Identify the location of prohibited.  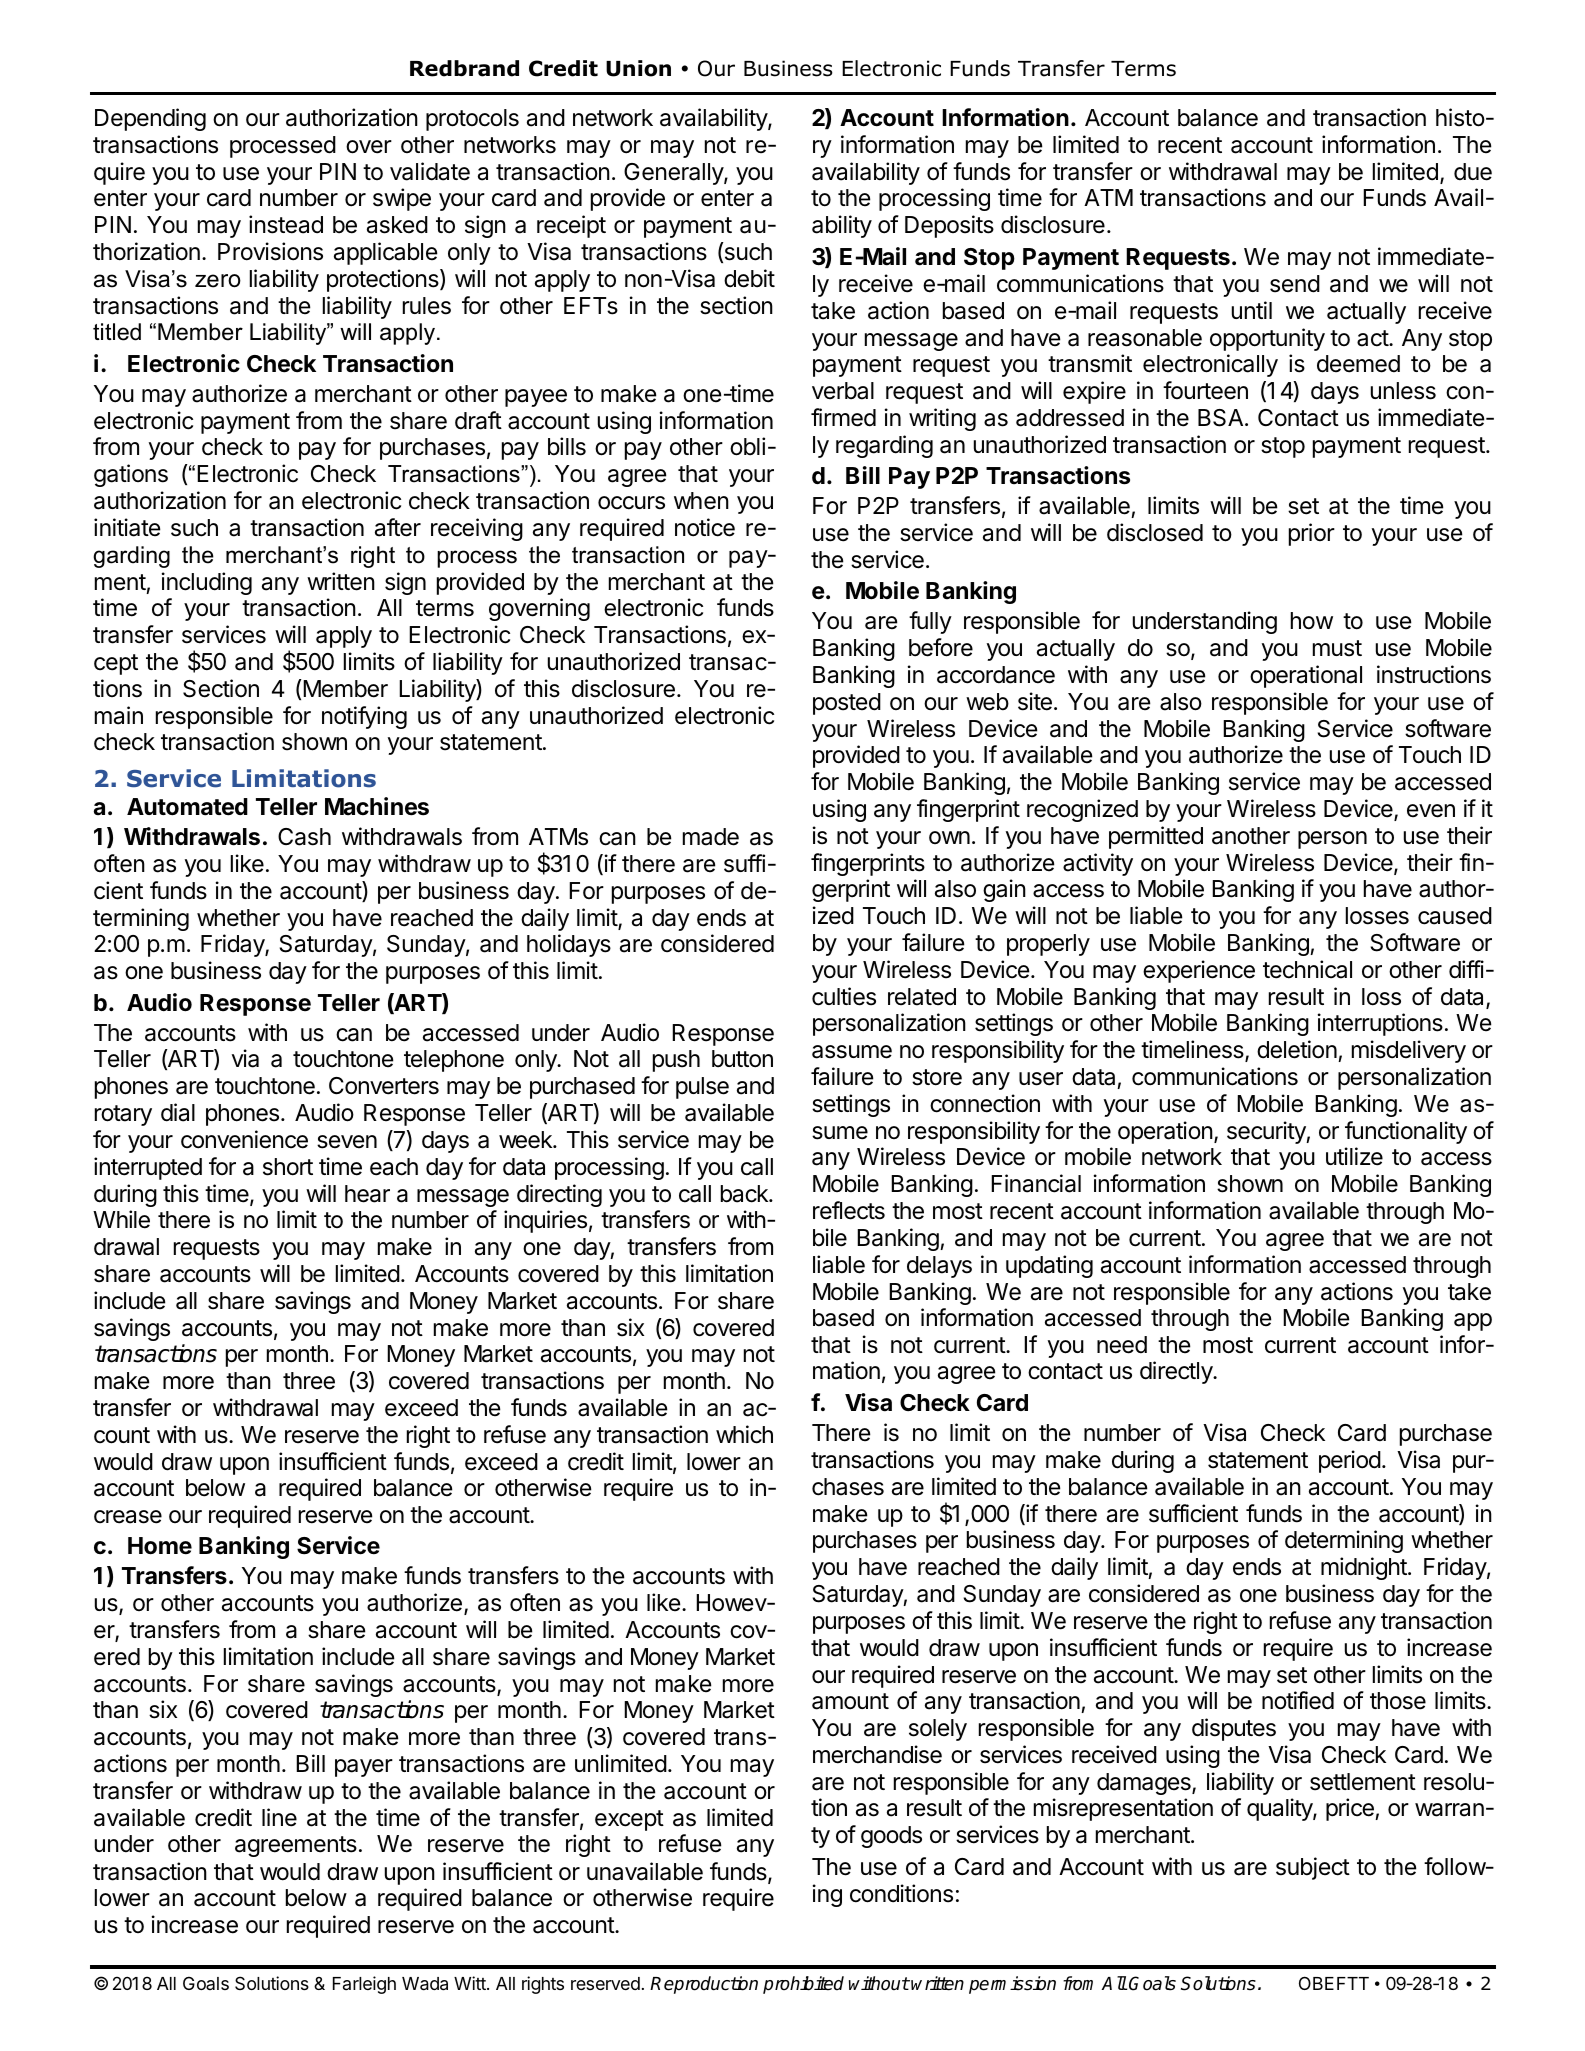
(803, 1985).
